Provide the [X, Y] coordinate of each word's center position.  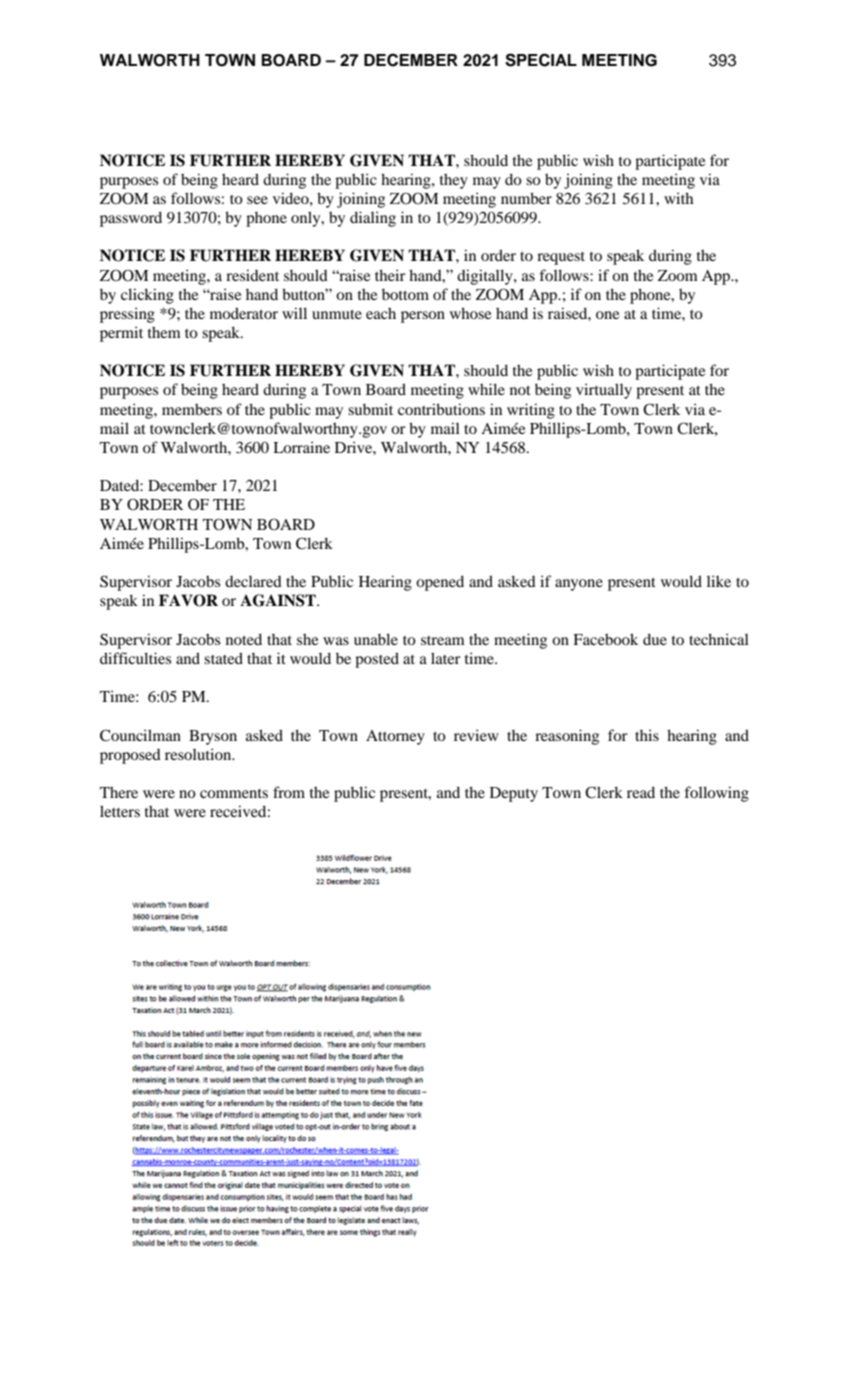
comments [234, 793]
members [192, 409]
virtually [604, 391]
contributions [441, 409]
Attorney [395, 737]
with [678, 198]
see [257, 200]
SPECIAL [541, 60]
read [641, 792]
